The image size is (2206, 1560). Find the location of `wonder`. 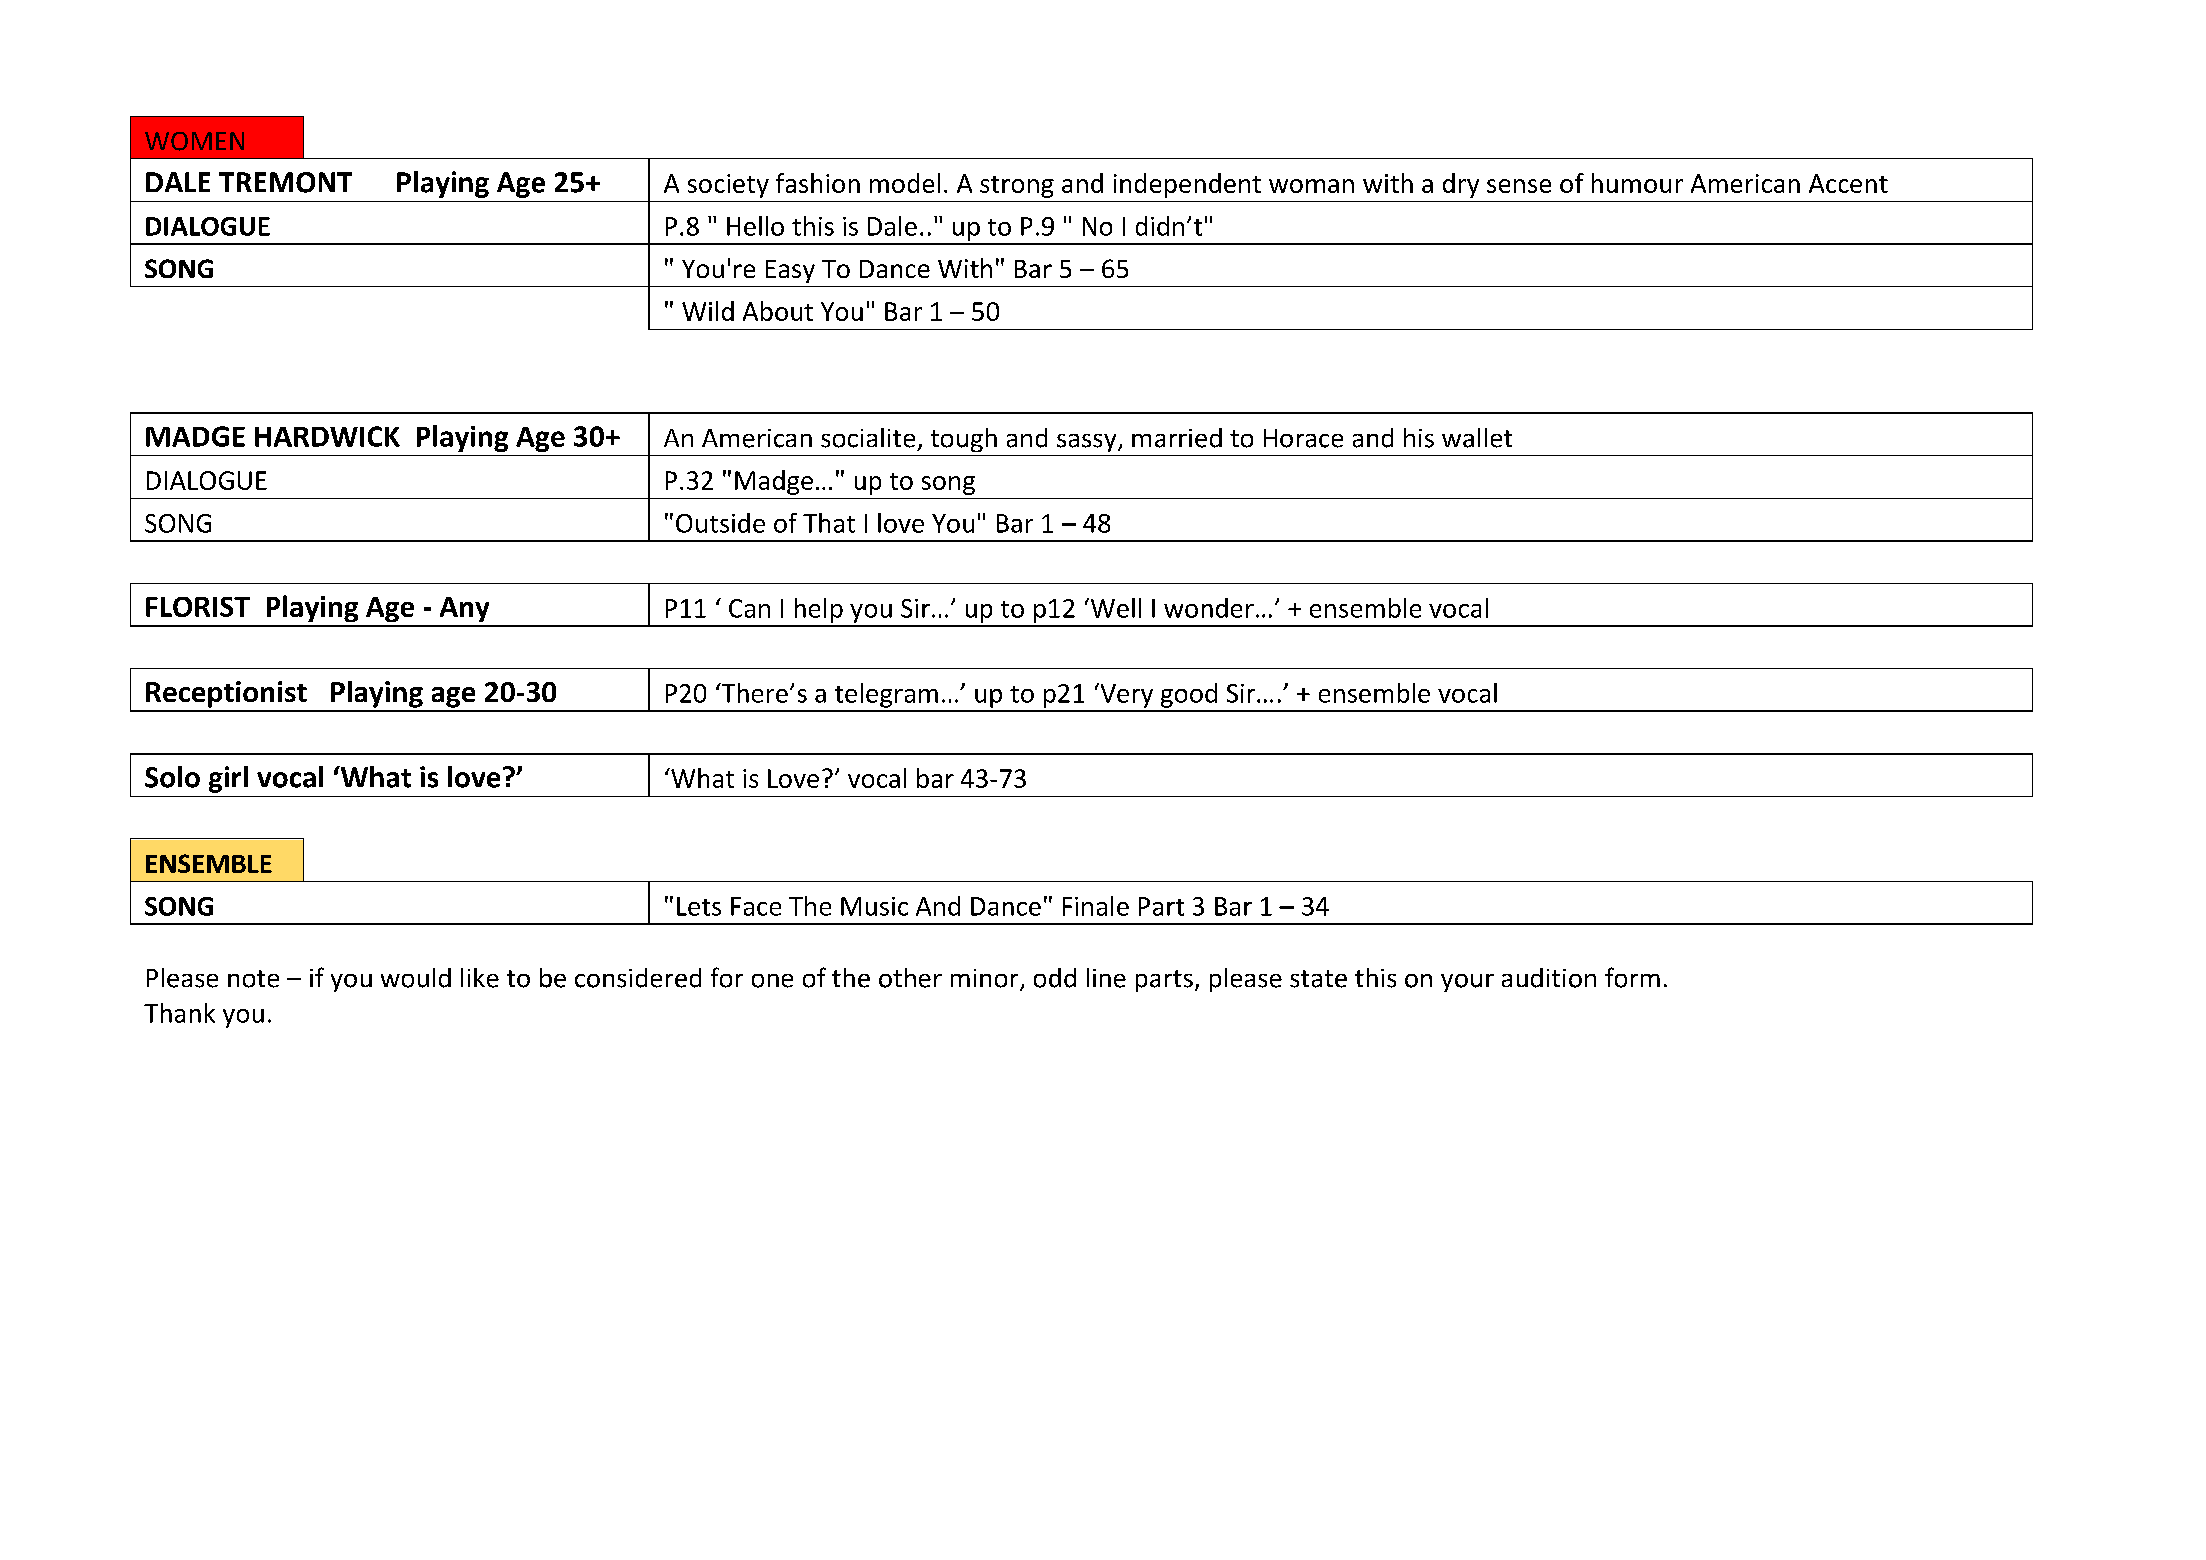

wonder is located at coordinates (1209, 608).
